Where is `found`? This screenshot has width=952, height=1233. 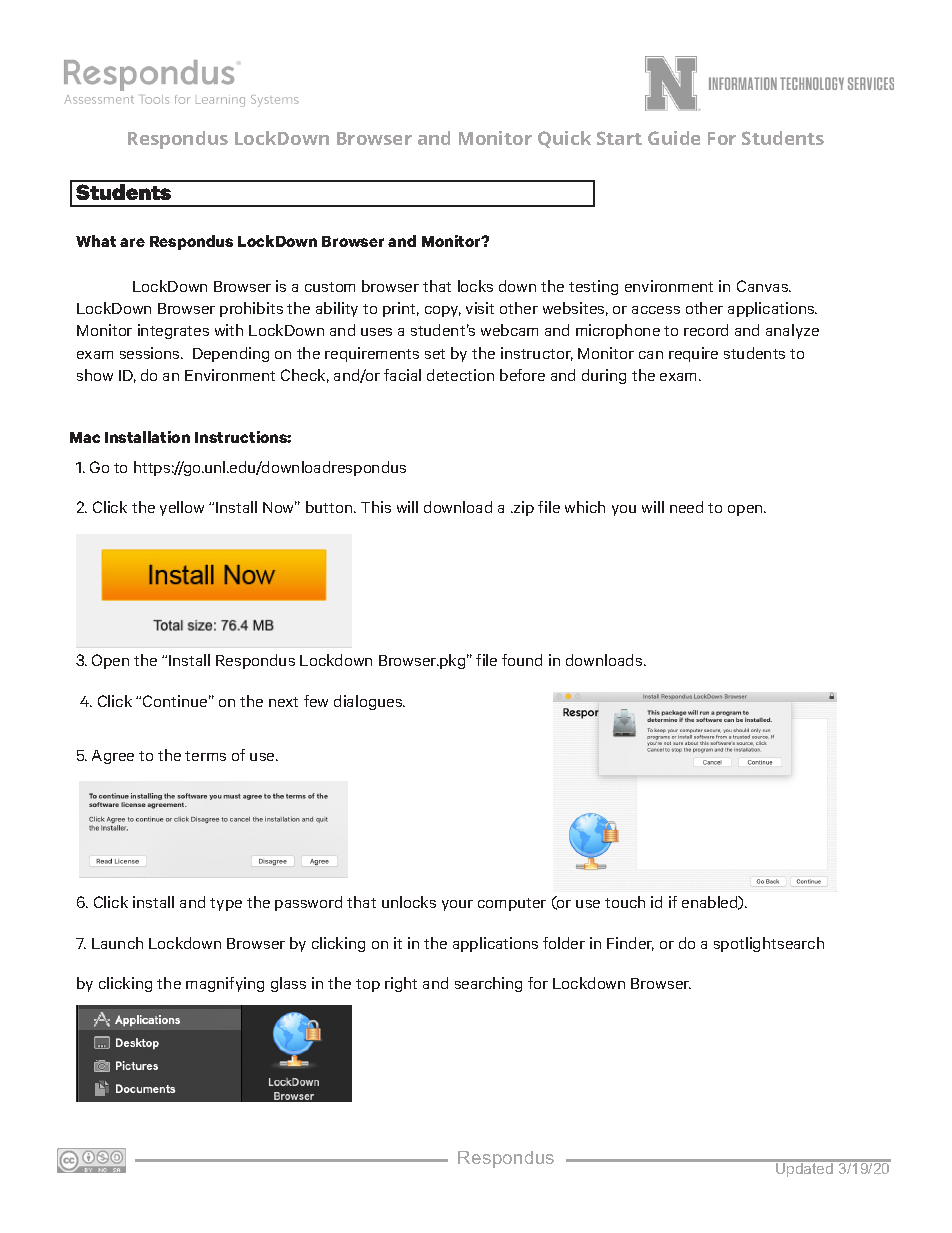
found is located at coordinates (522, 660).
